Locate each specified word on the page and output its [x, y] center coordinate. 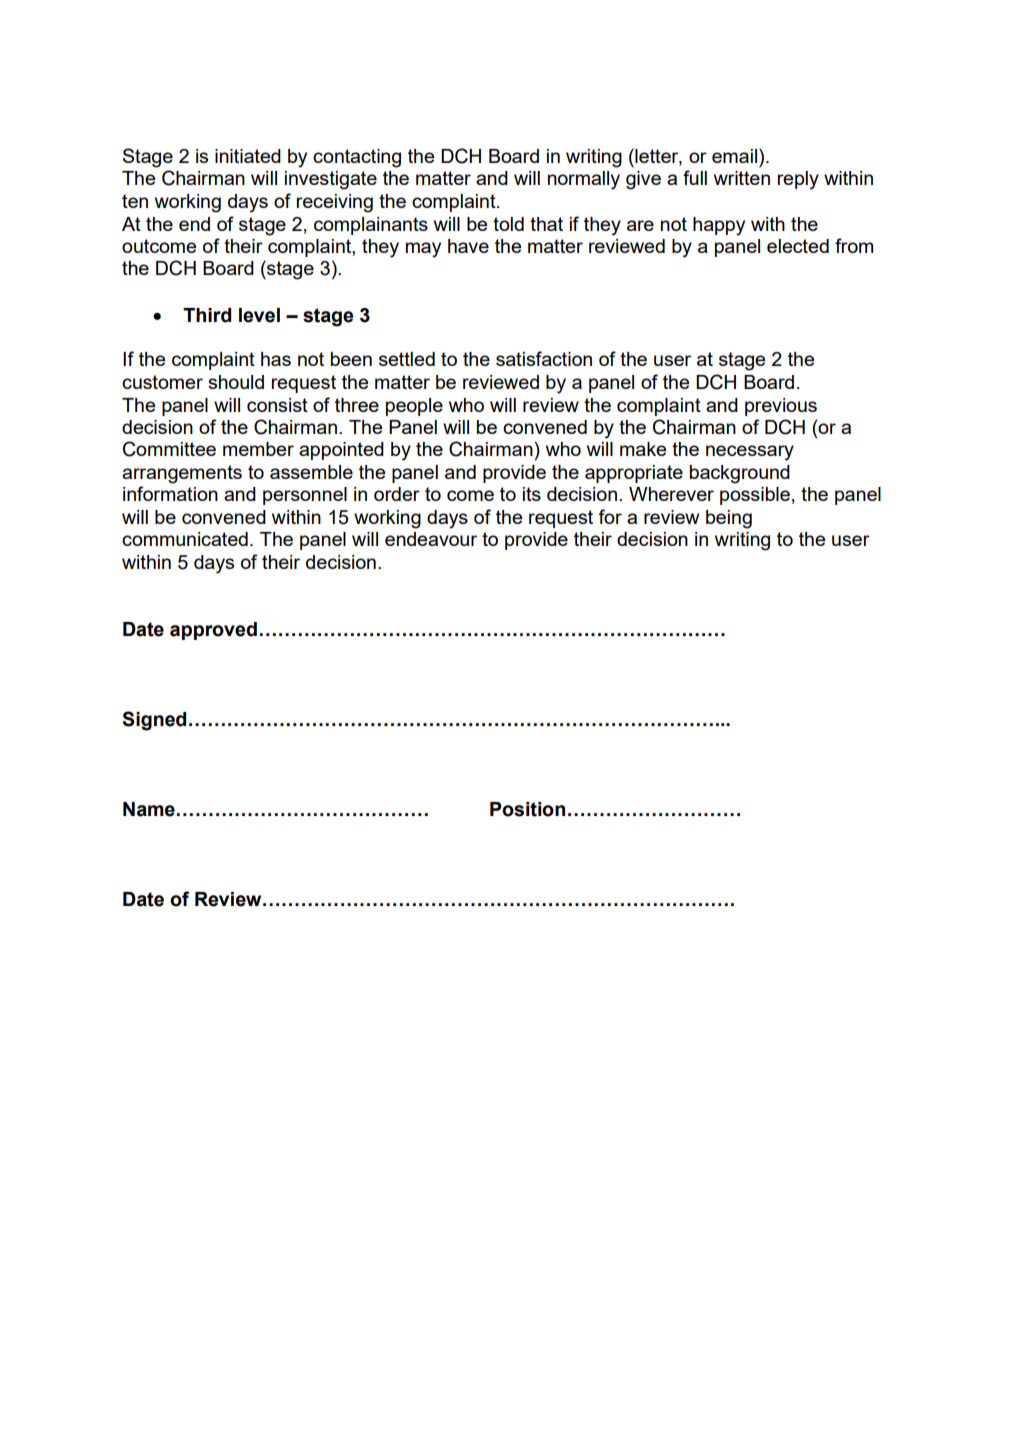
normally [584, 180]
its [532, 494]
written [742, 178]
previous [781, 407]
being [729, 519]
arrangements [182, 474]
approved [213, 631]
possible [755, 496]
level [259, 315]
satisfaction [544, 358]
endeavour [431, 539]
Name [150, 809]
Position [527, 809]
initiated [248, 156]
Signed [154, 721]
